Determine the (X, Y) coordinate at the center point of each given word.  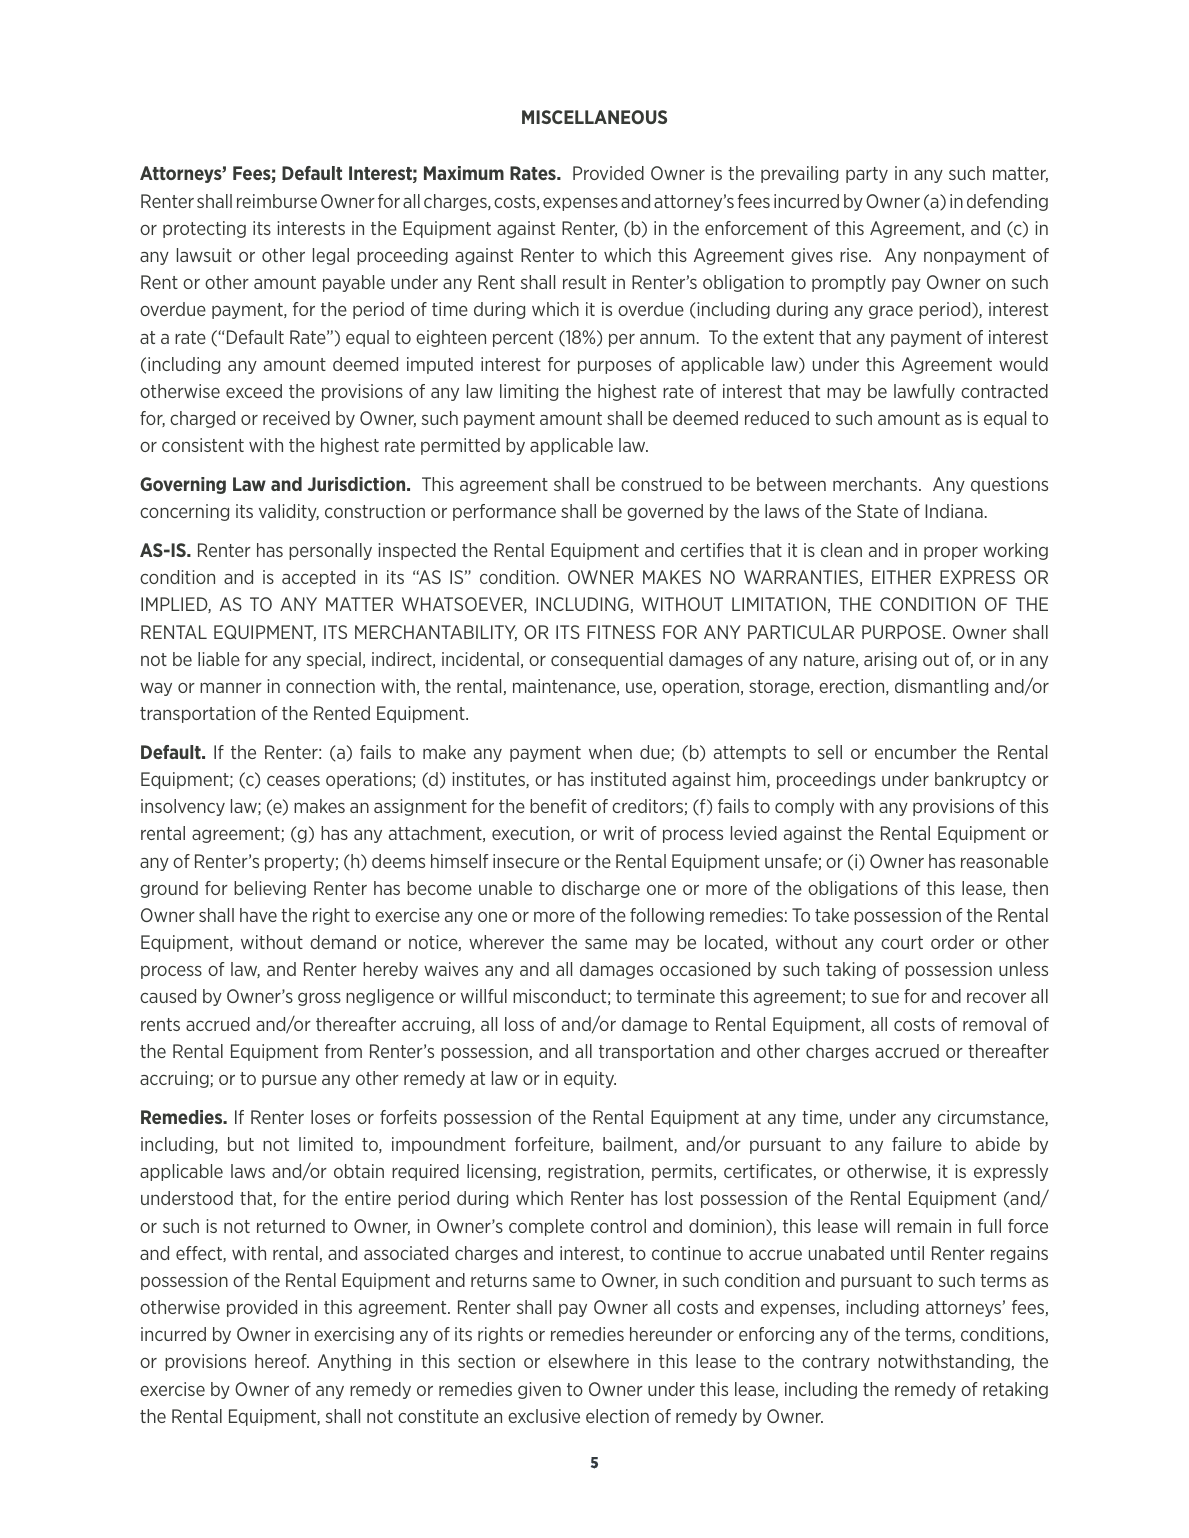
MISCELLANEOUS (594, 117)
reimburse (277, 201)
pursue (289, 1081)
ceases (293, 780)
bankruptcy (980, 780)
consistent (203, 445)
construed (661, 484)
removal (994, 1024)
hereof (282, 1361)
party (867, 175)
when (610, 752)
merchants (876, 484)
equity (590, 1079)
